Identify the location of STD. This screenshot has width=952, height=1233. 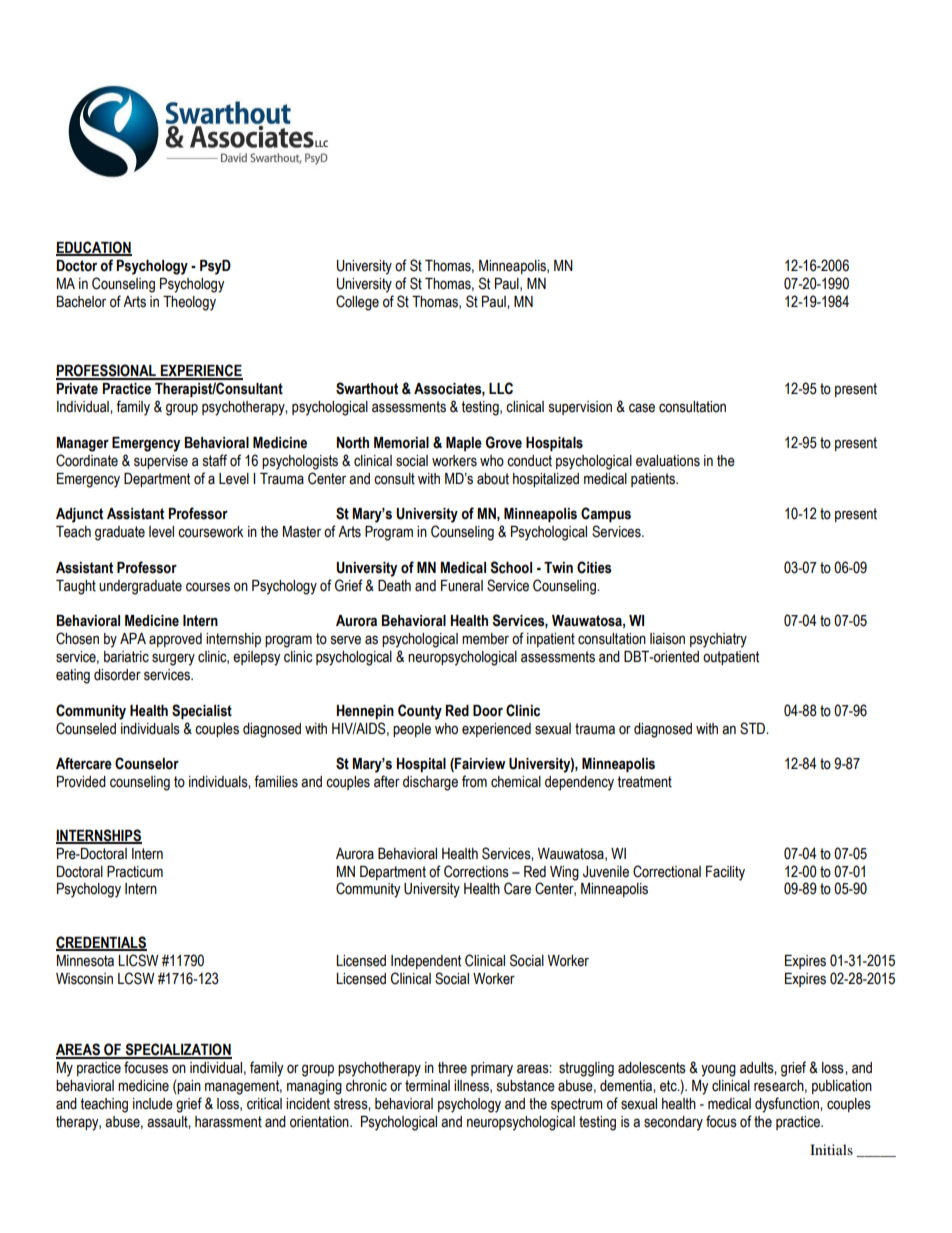
(753, 728).
